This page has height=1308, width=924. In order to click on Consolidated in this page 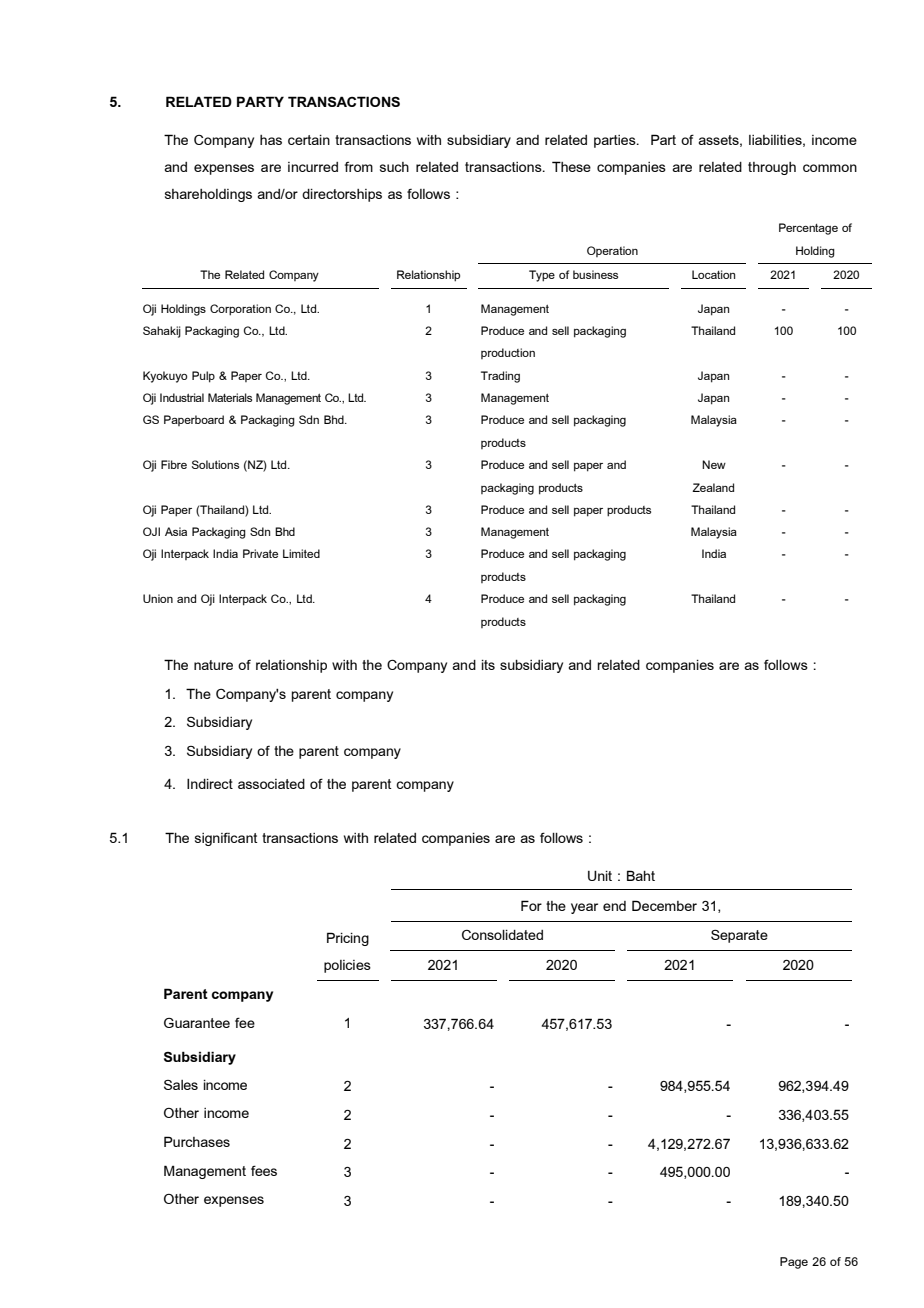, I will do `click(502, 935)`.
